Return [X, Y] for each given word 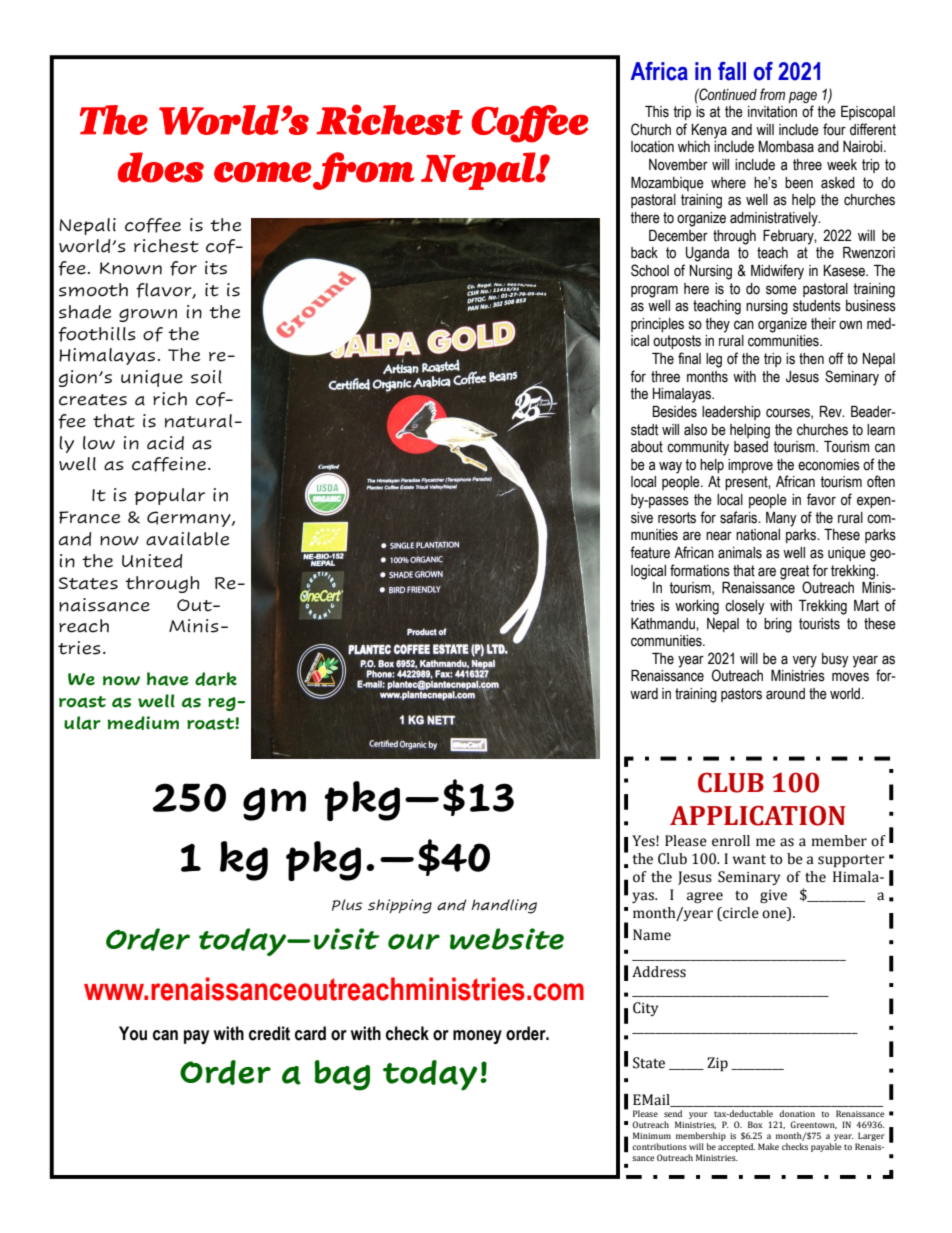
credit [269, 1033]
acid [165, 443]
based [751, 447]
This [657, 112]
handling [504, 906]
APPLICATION [758, 815]
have [168, 679]
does [161, 167]
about [647, 447]
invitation [772, 112]
